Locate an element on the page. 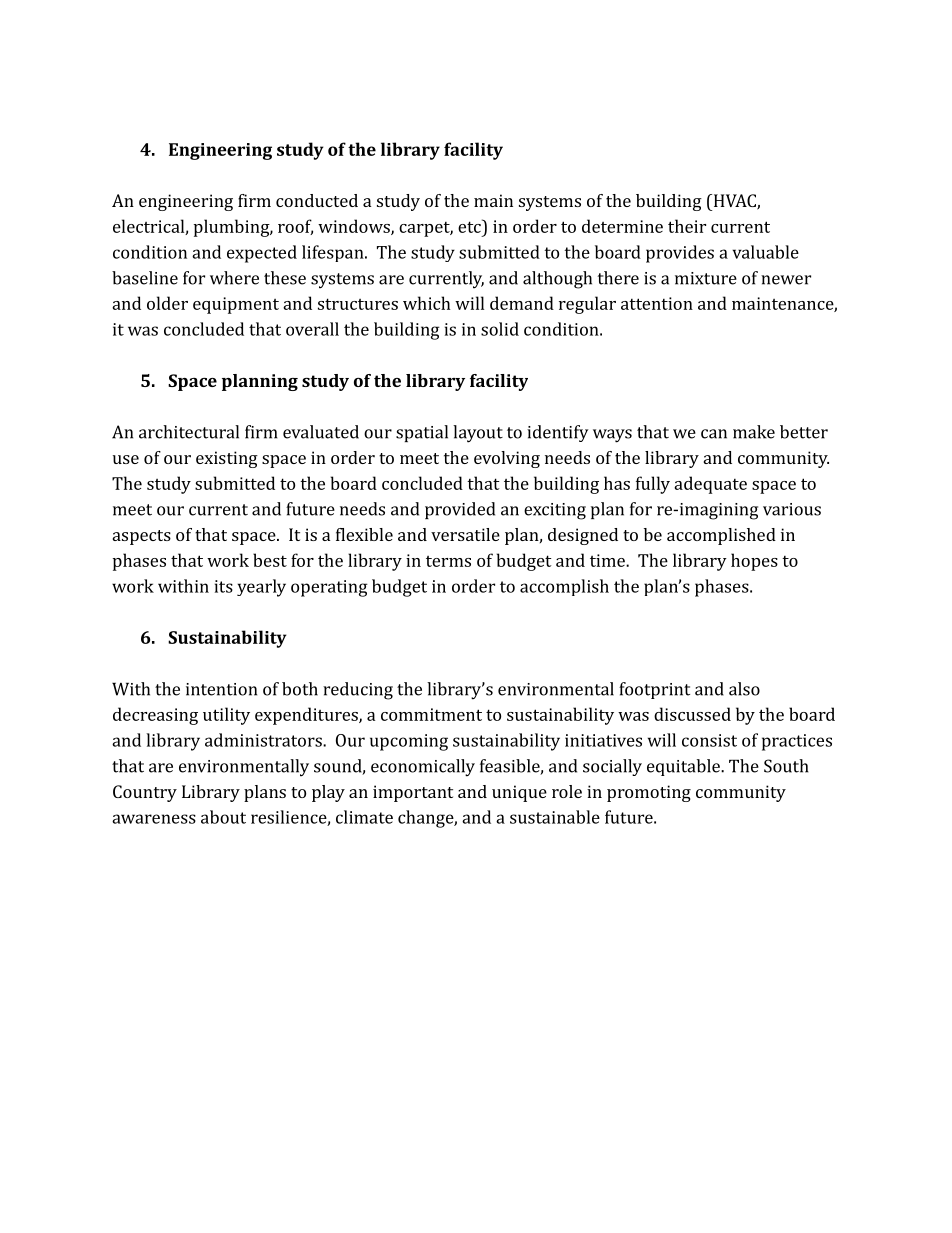  adequate is located at coordinates (710, 485).
